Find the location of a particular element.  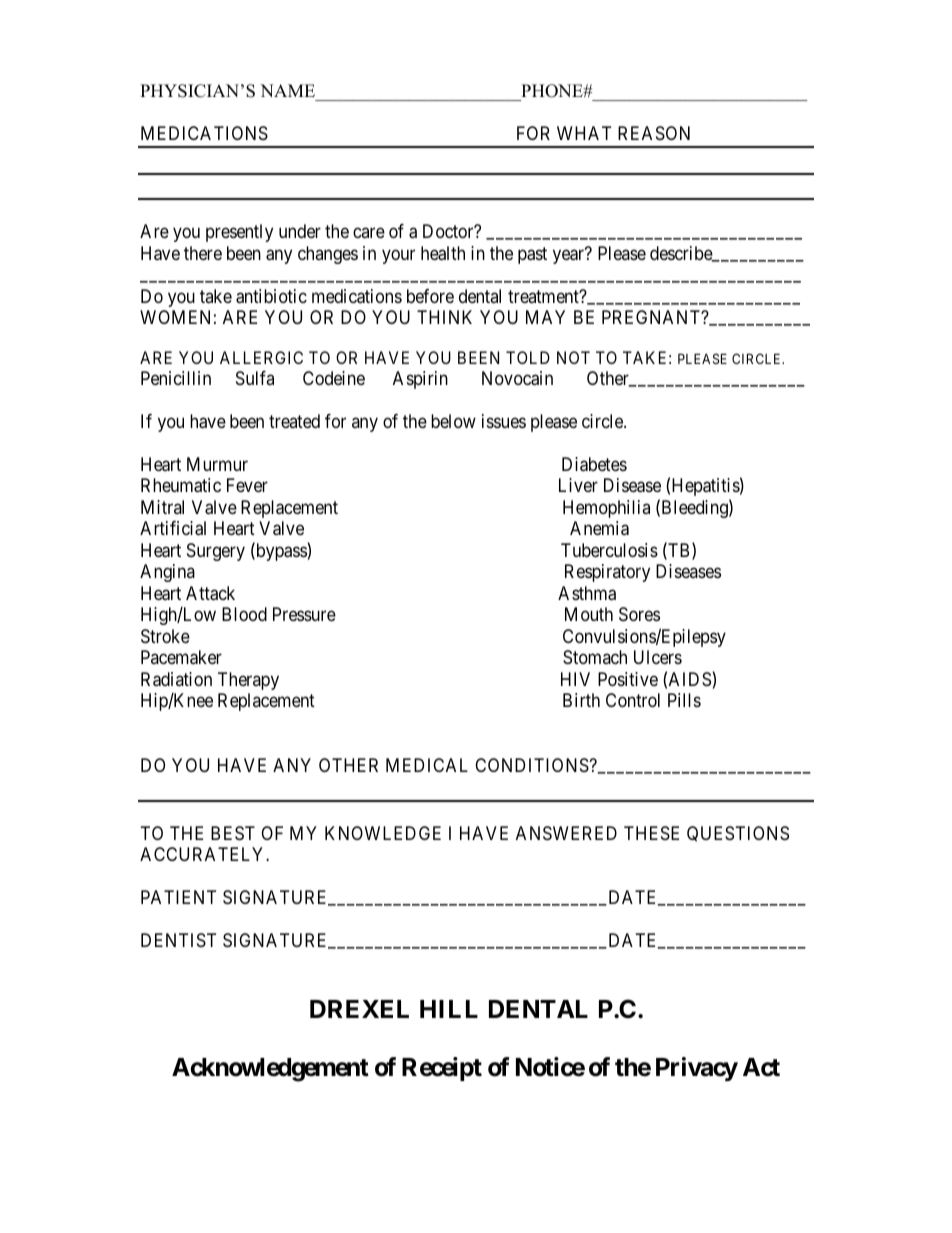

Sores is located at coordinates (639, 614).
